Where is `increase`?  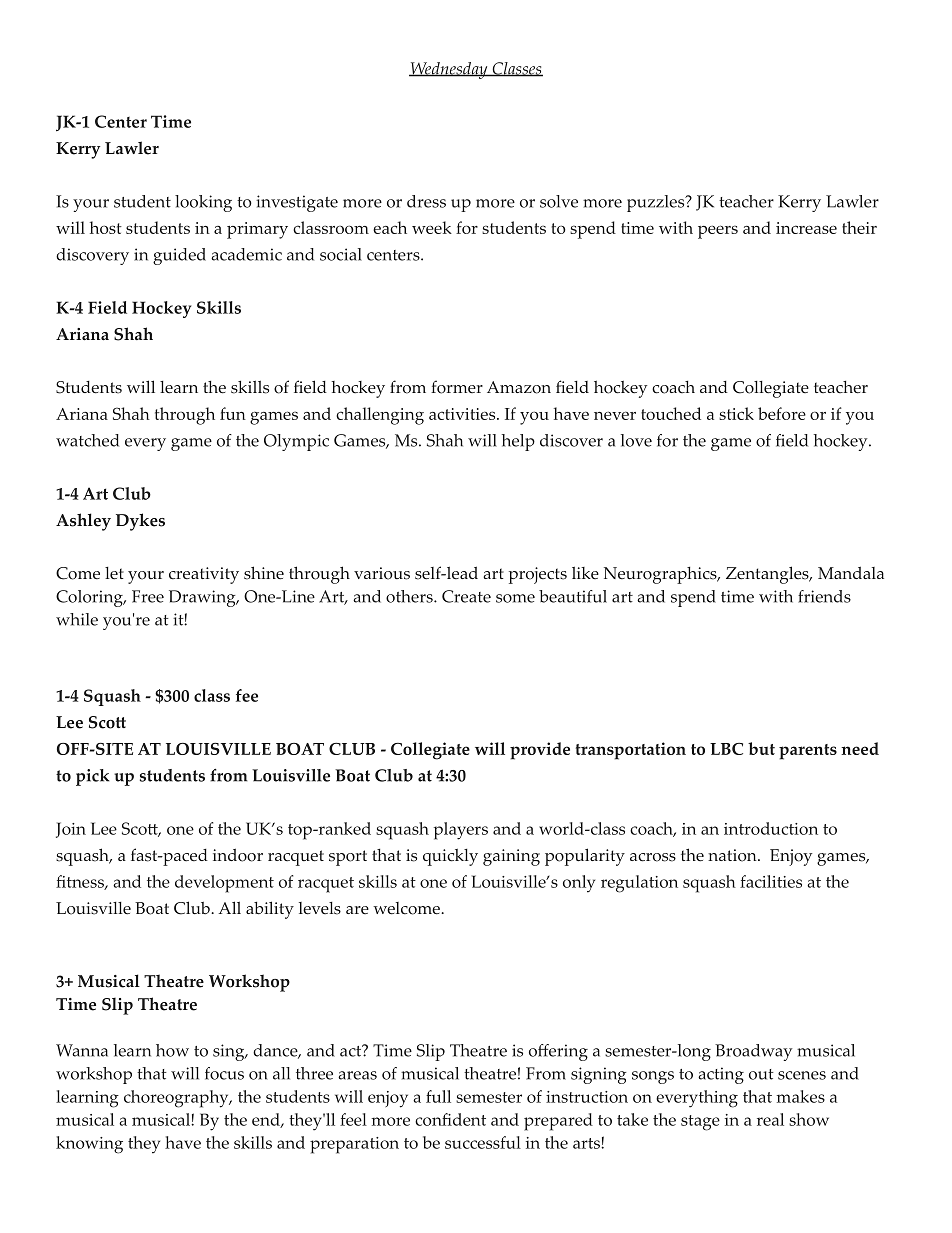
increase is located at coordinates (806, 228).
